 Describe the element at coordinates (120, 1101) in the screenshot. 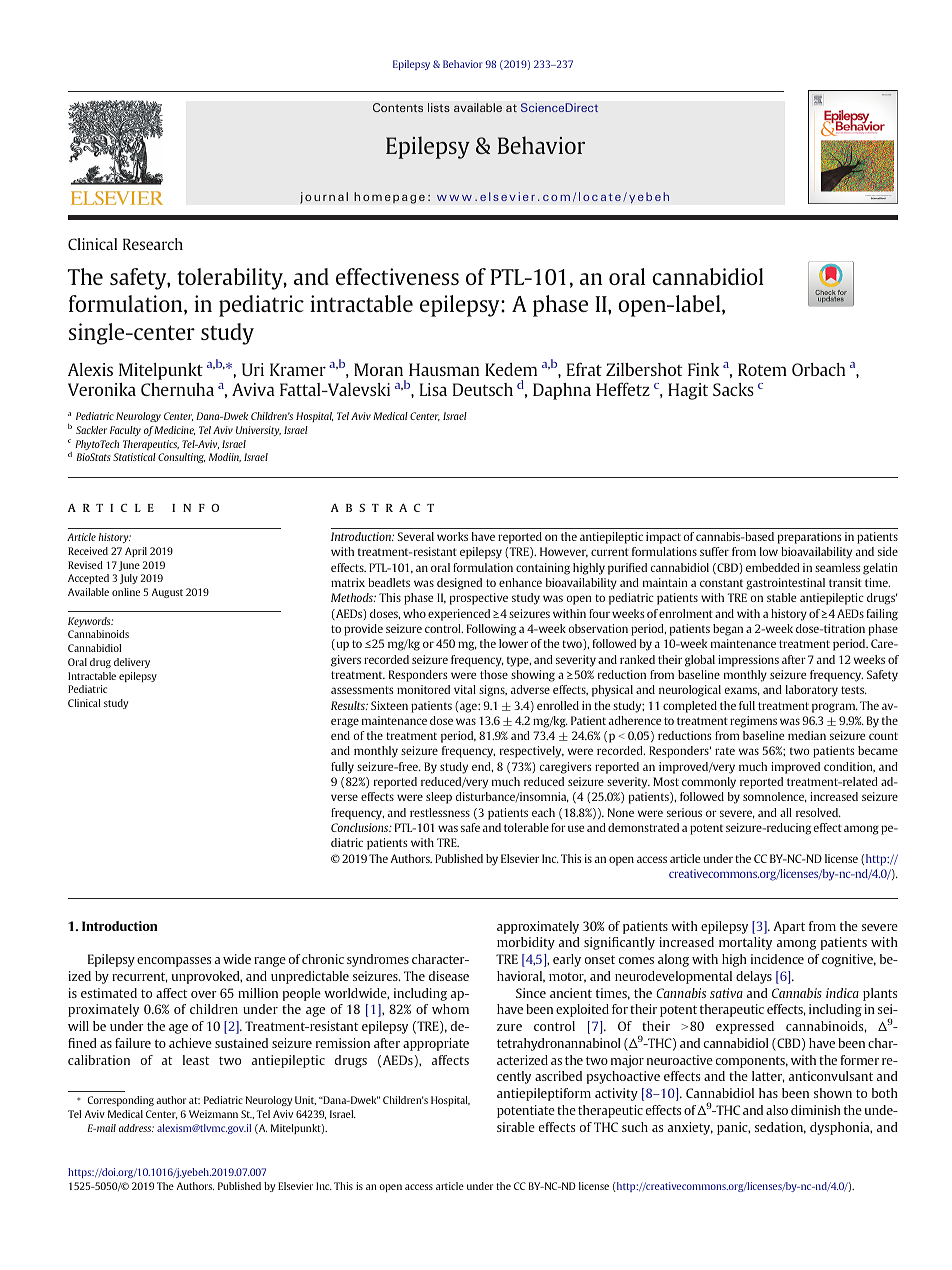

I see `Corresponding` at that location.
